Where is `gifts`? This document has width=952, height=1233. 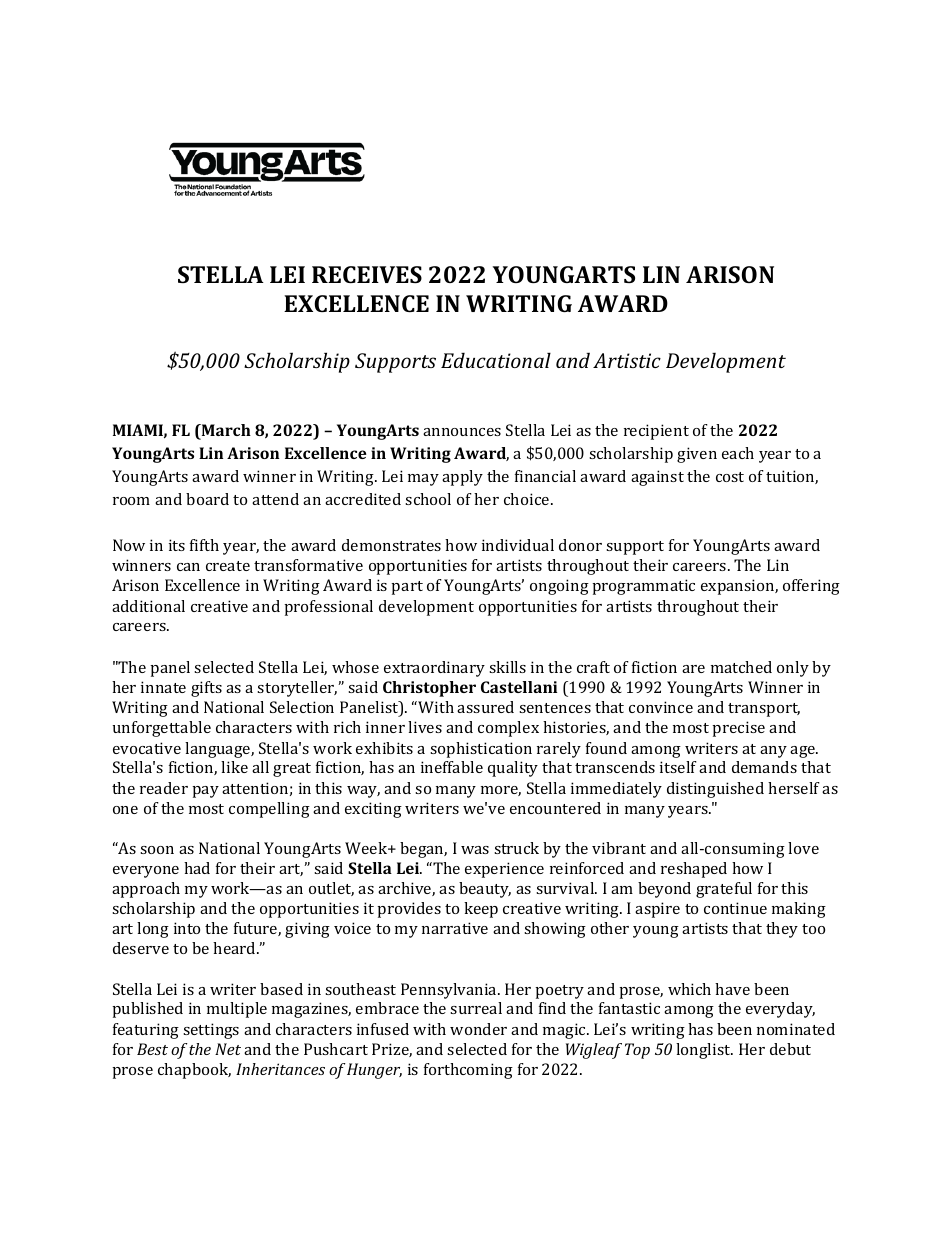 gifts is located at coordinates (206, 689).
